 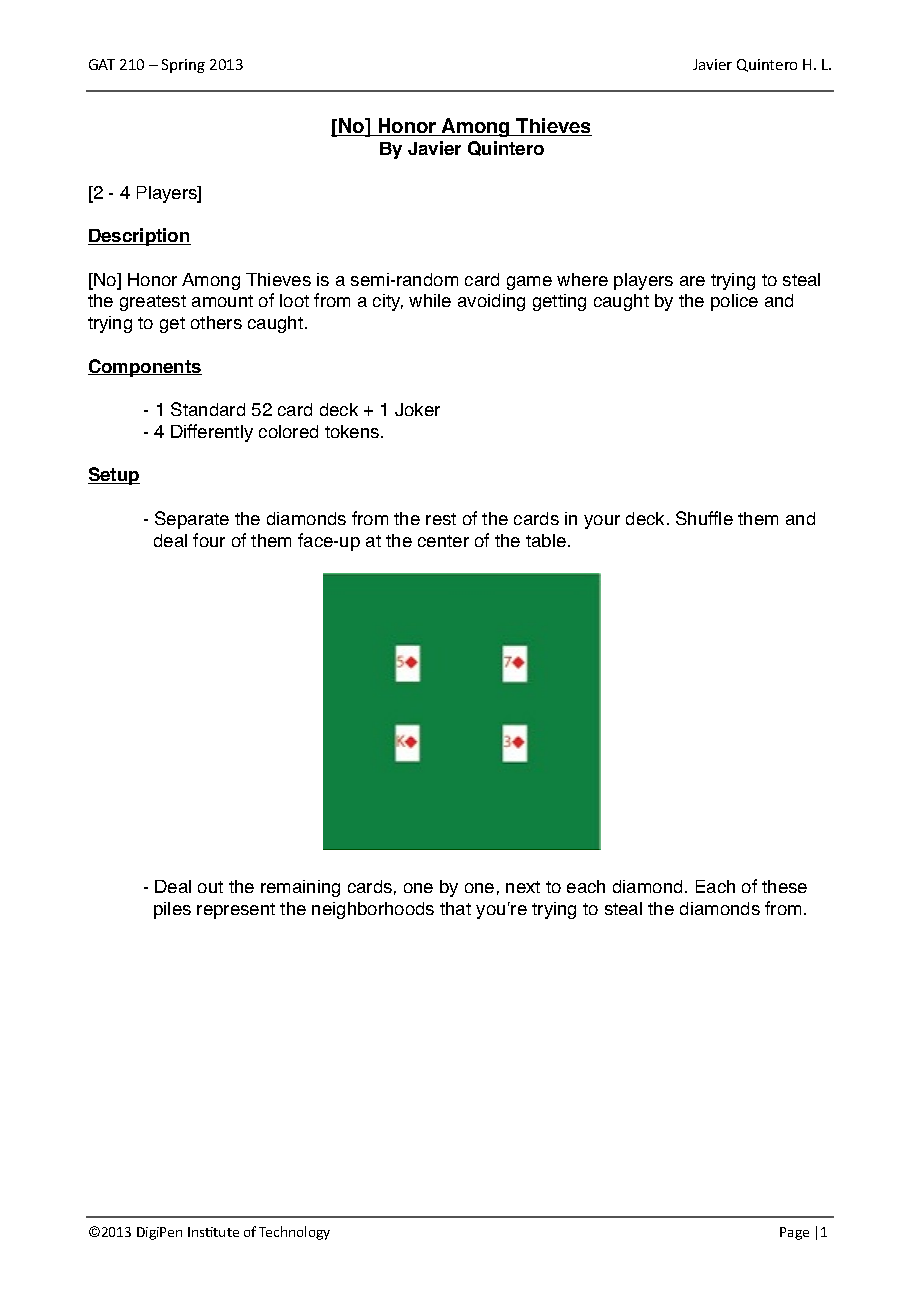 What do you see at coordinates (704, 518) in the page?
I see `Shuffle` at bounding box center [704, 518].
